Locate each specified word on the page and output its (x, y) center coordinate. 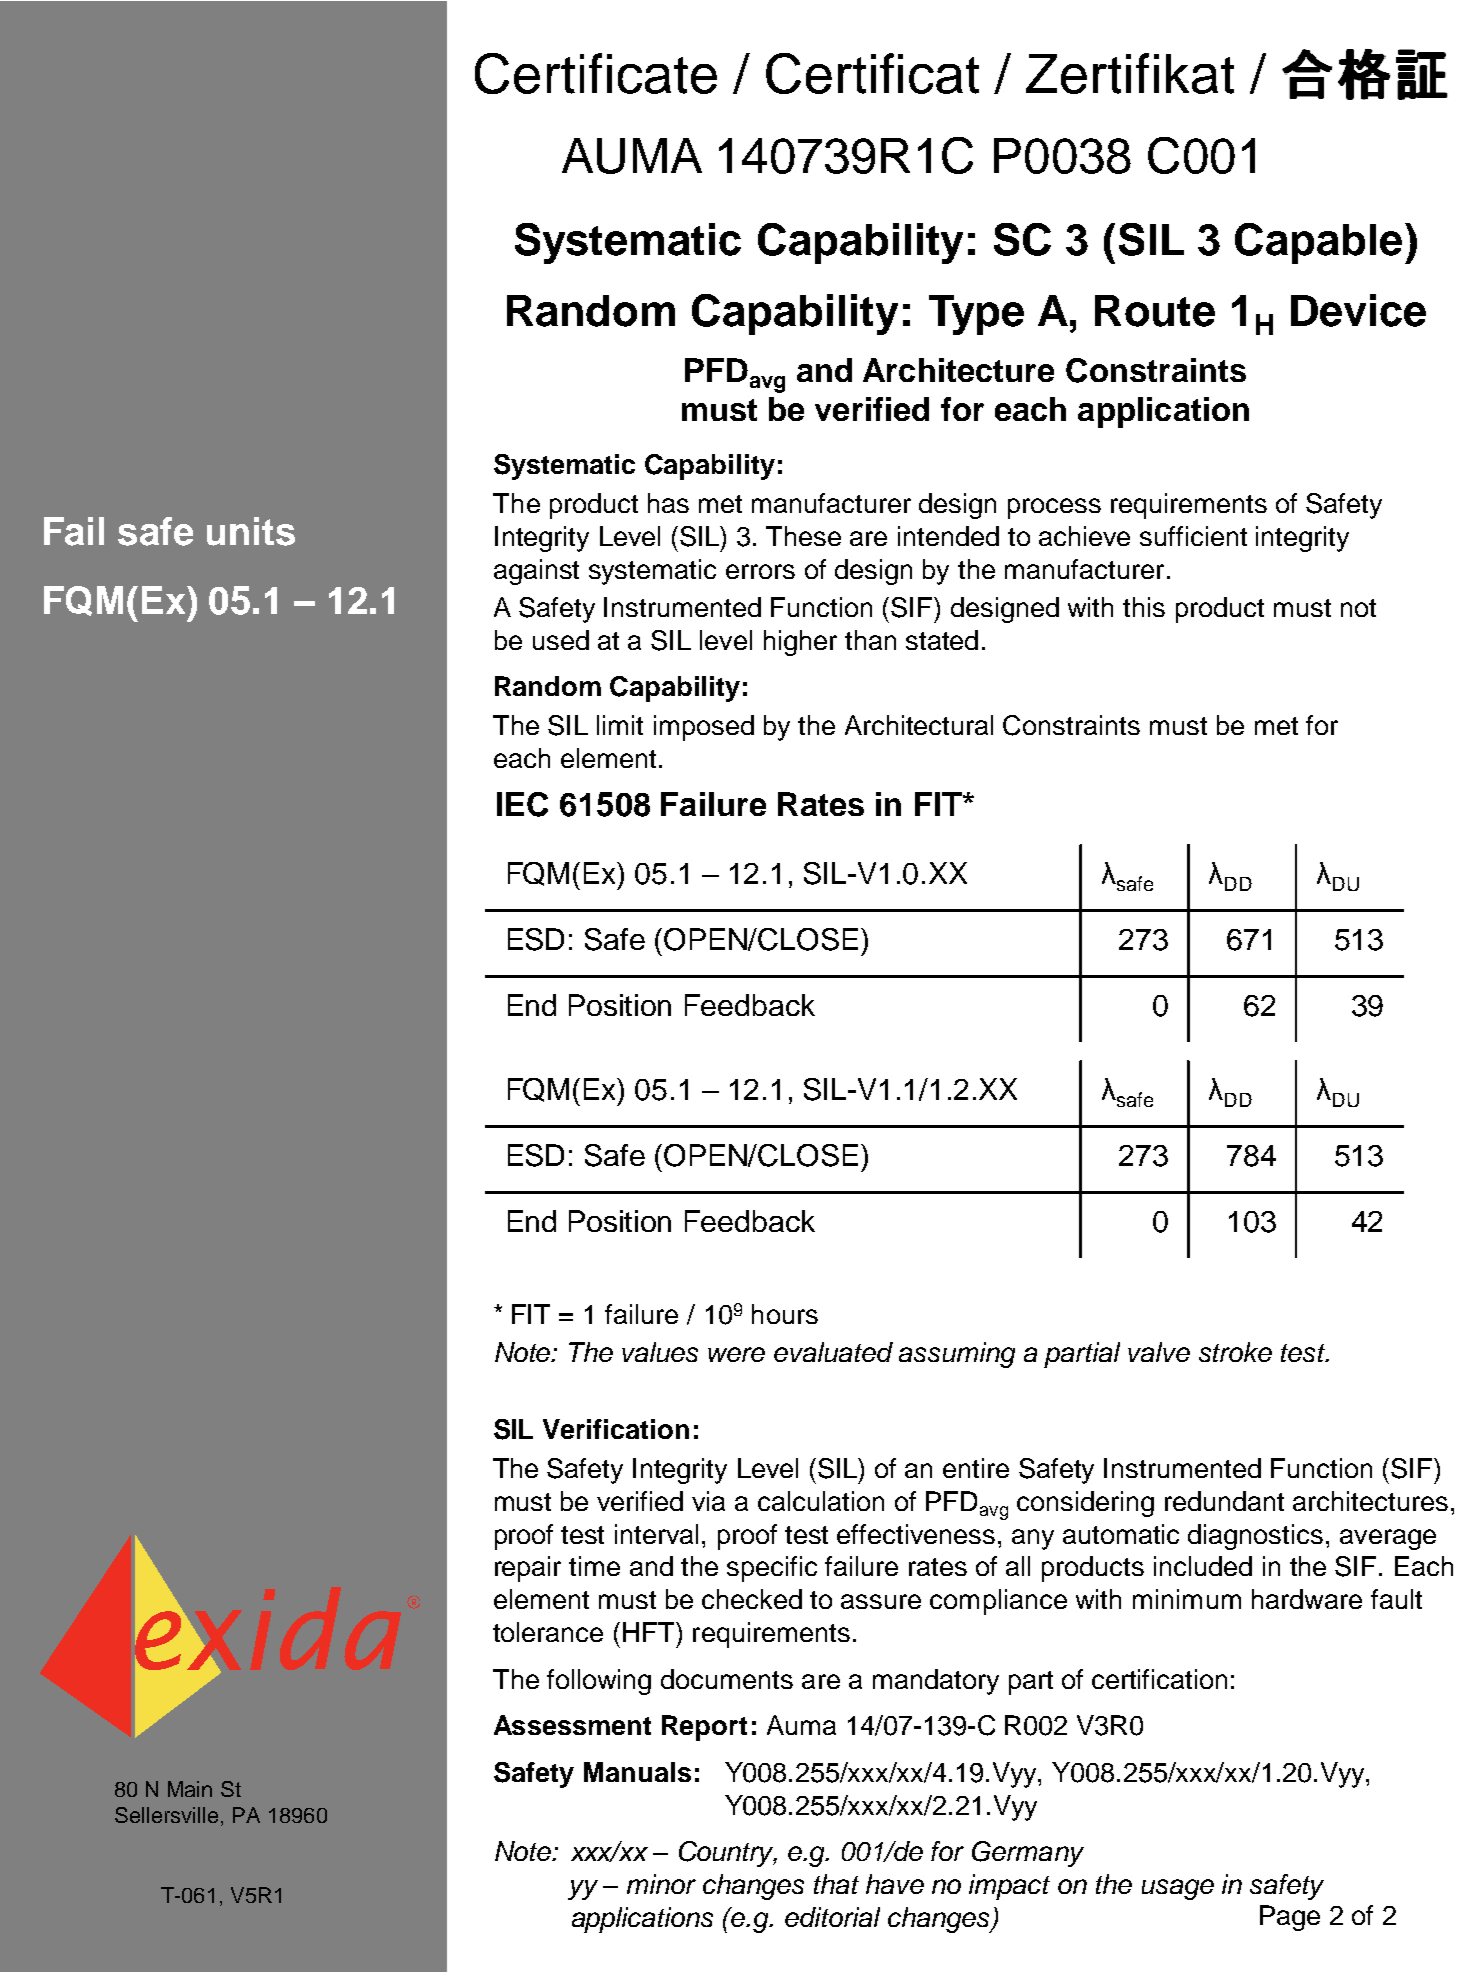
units (251, 531)
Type (976, 315)
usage (1178, 1889)
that (836, 1884)
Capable (1318, 243)
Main (190, 1789)
